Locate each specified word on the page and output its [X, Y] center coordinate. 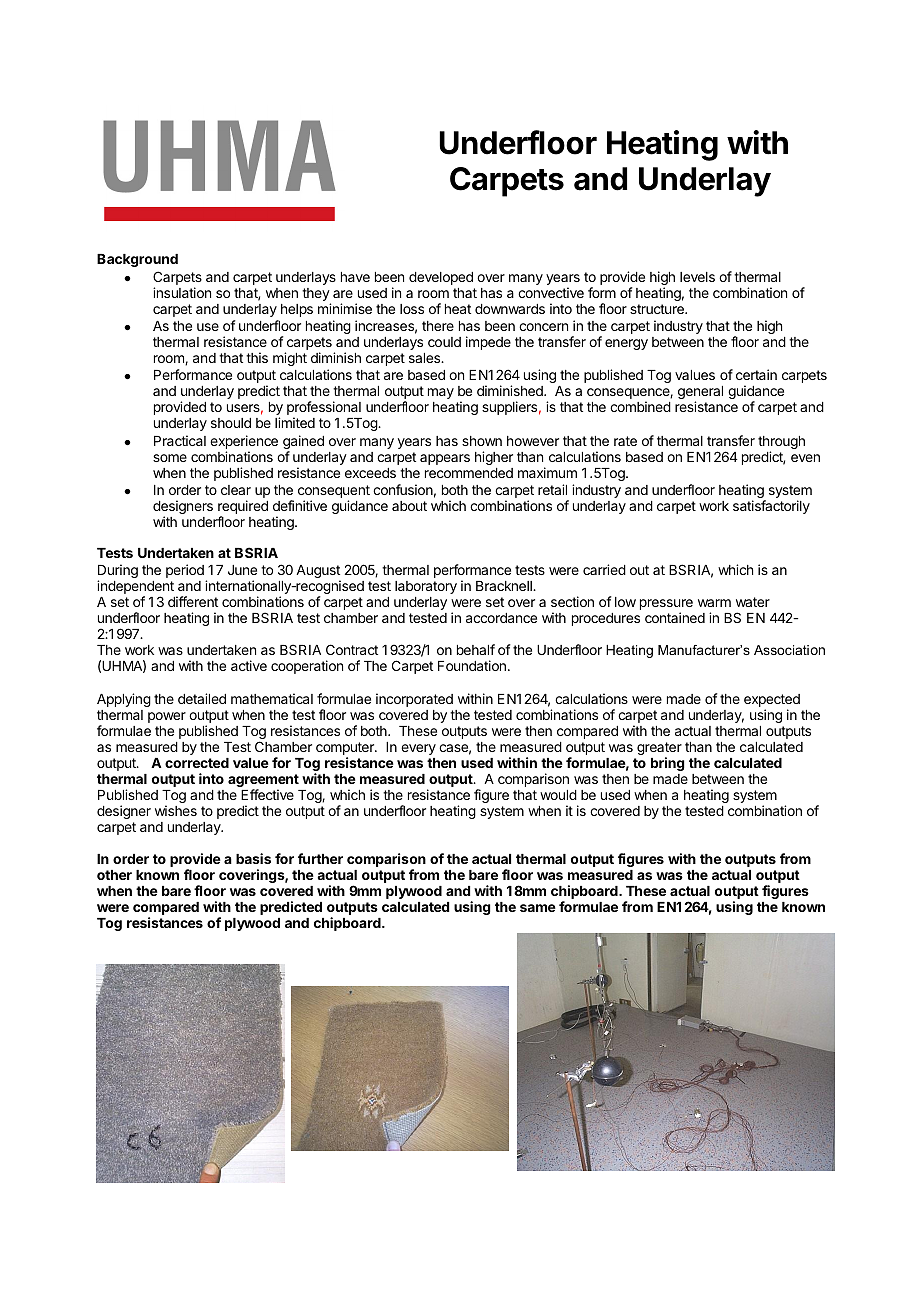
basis [253, 858]
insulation [182, 292]
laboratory [426, 587]
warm [714, 603]
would [558, 795]
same [538, 908]
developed [441, 278]
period [185, 571]
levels [697, 277]
